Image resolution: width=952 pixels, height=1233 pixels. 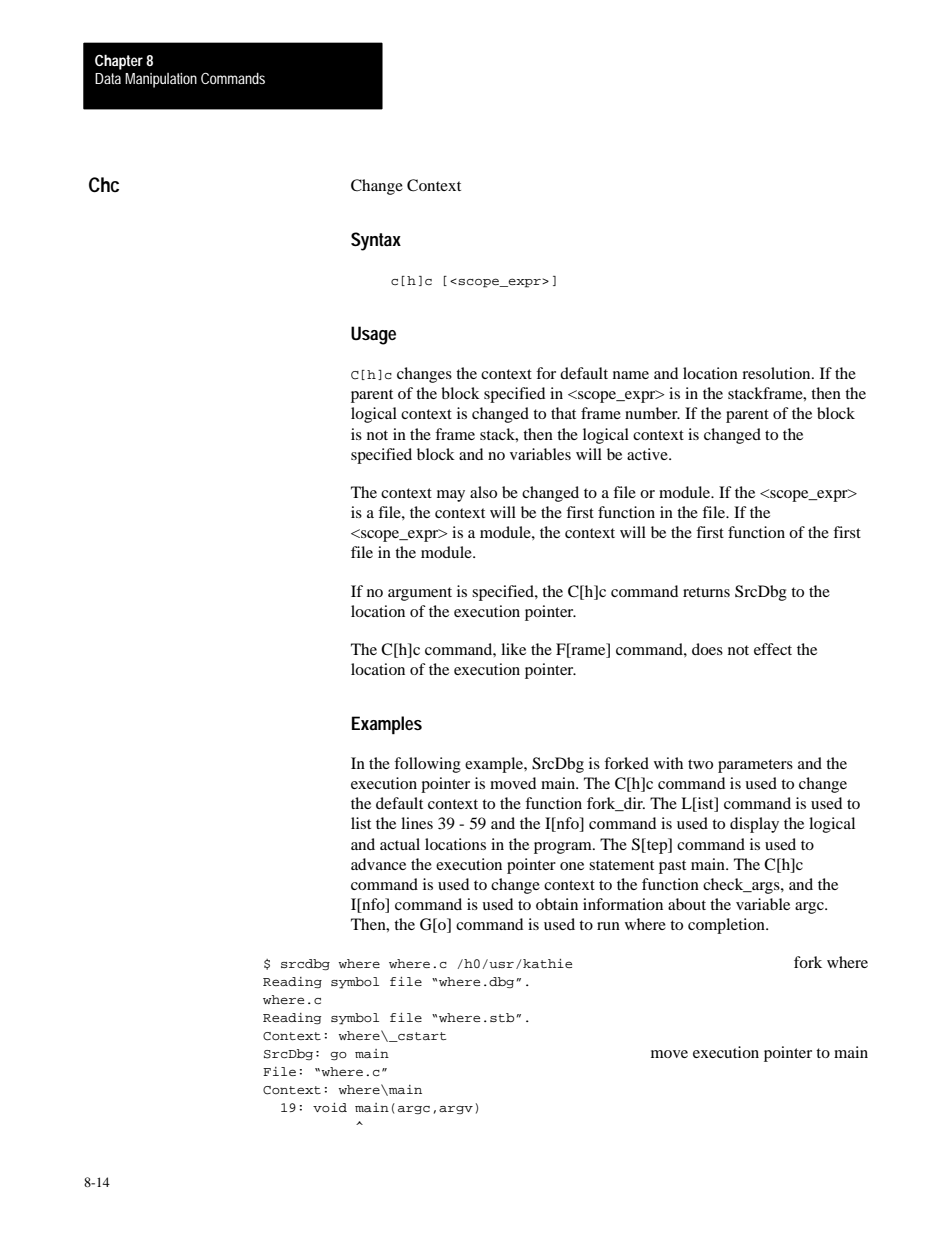 I want to click on list, so click(x=361, y=823).
